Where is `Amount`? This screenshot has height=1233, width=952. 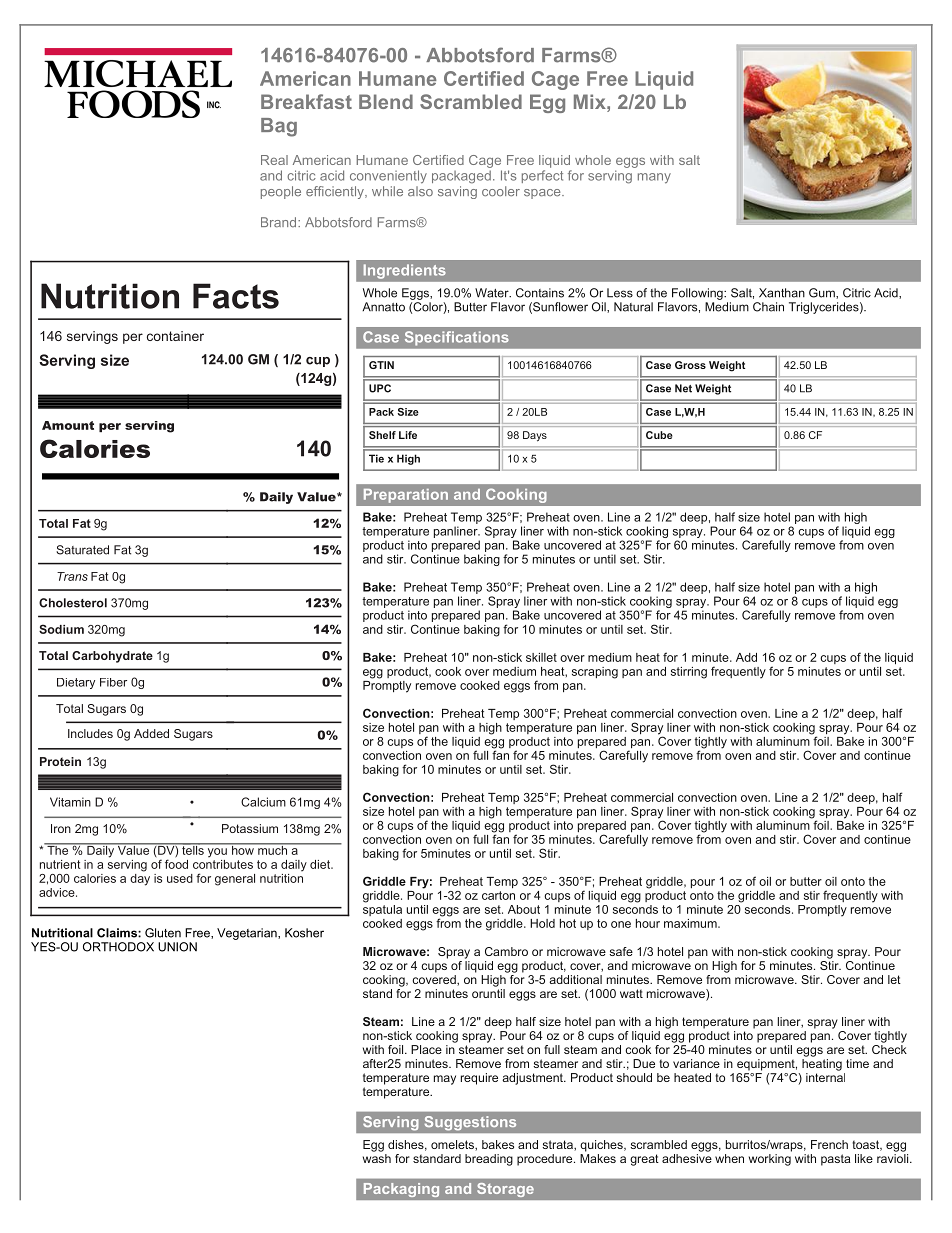
Amount is located at coordinates (68, 425).
